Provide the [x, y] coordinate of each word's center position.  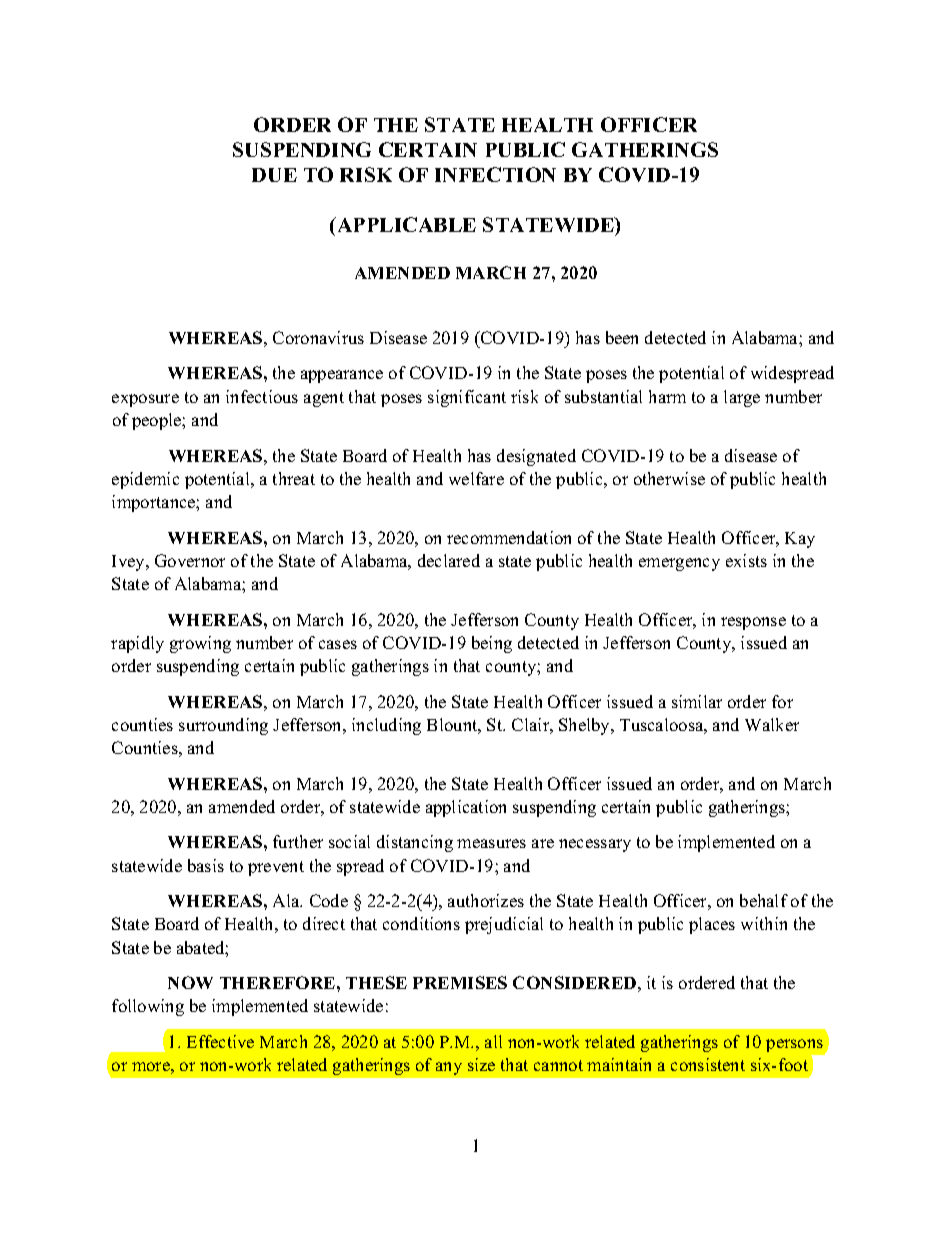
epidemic [145, 480]
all [493, 1041]
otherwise [669, 478]
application [466, 808]
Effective [220, 1041]
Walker [772, 724]
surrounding [223, 726]
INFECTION [495, 174]
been [622, 337]
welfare [476, 478]
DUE [274, 175]
